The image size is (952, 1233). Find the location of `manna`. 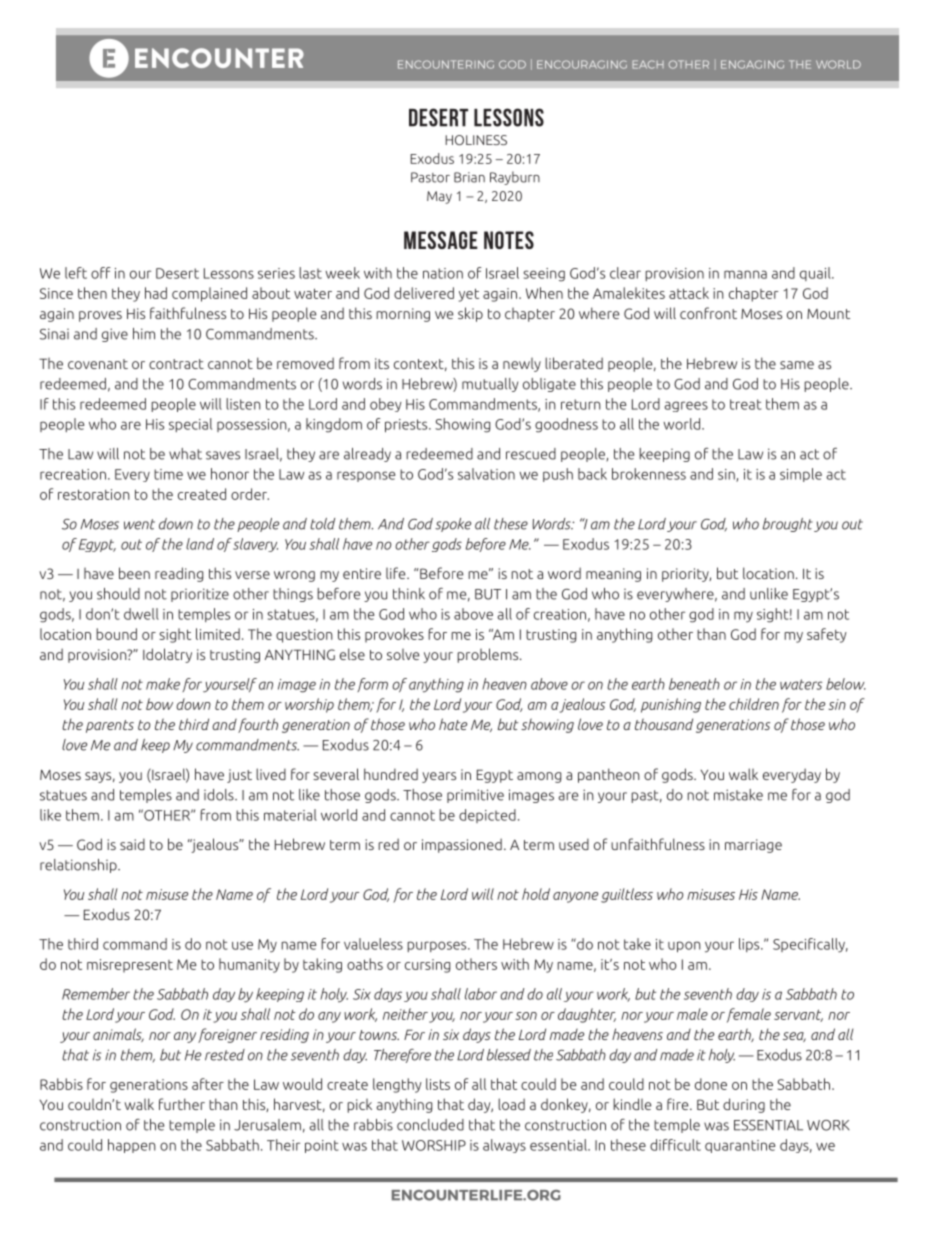

manna is located at coordinates (745, 274).
